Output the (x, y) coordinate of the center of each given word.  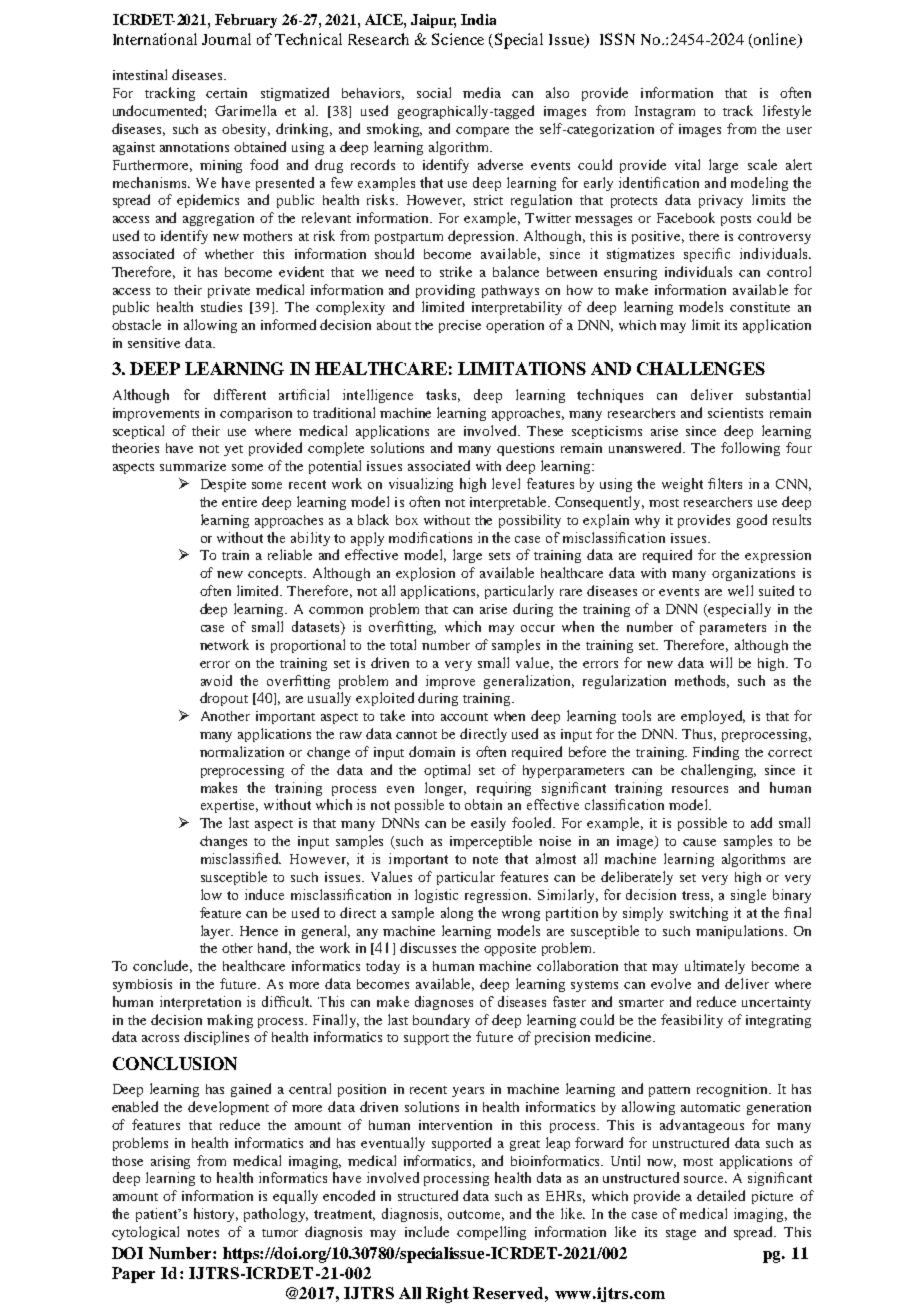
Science (458, 39)
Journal (226, 39)
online (776, 40)
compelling (491, 1233)
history (216, 1215)
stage (681, 1234)
